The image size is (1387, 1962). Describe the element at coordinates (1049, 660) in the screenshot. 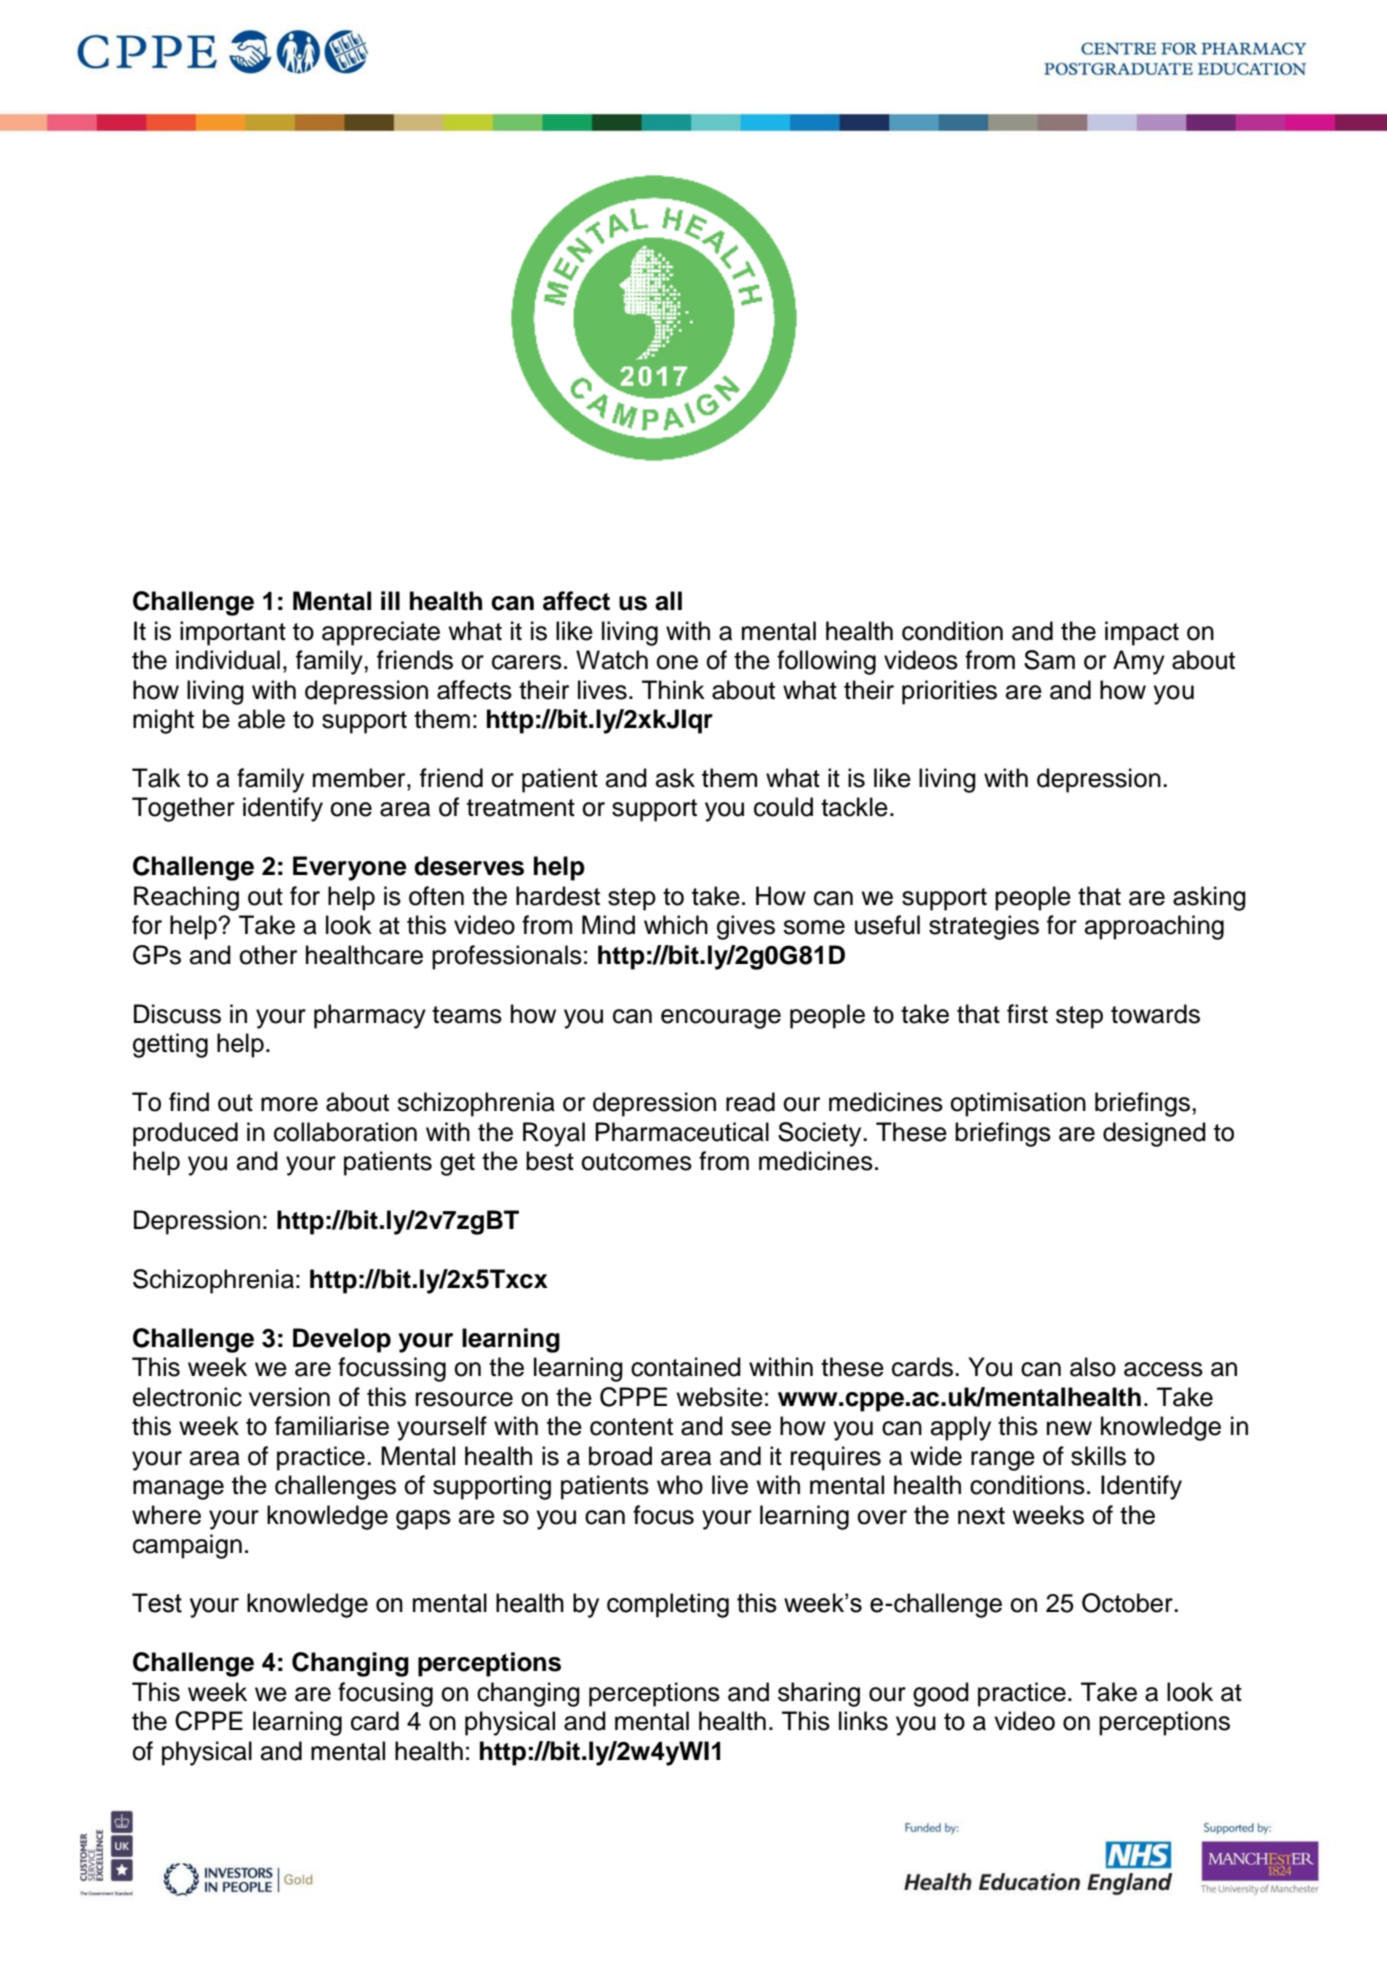

I see `Sam` at that location.
